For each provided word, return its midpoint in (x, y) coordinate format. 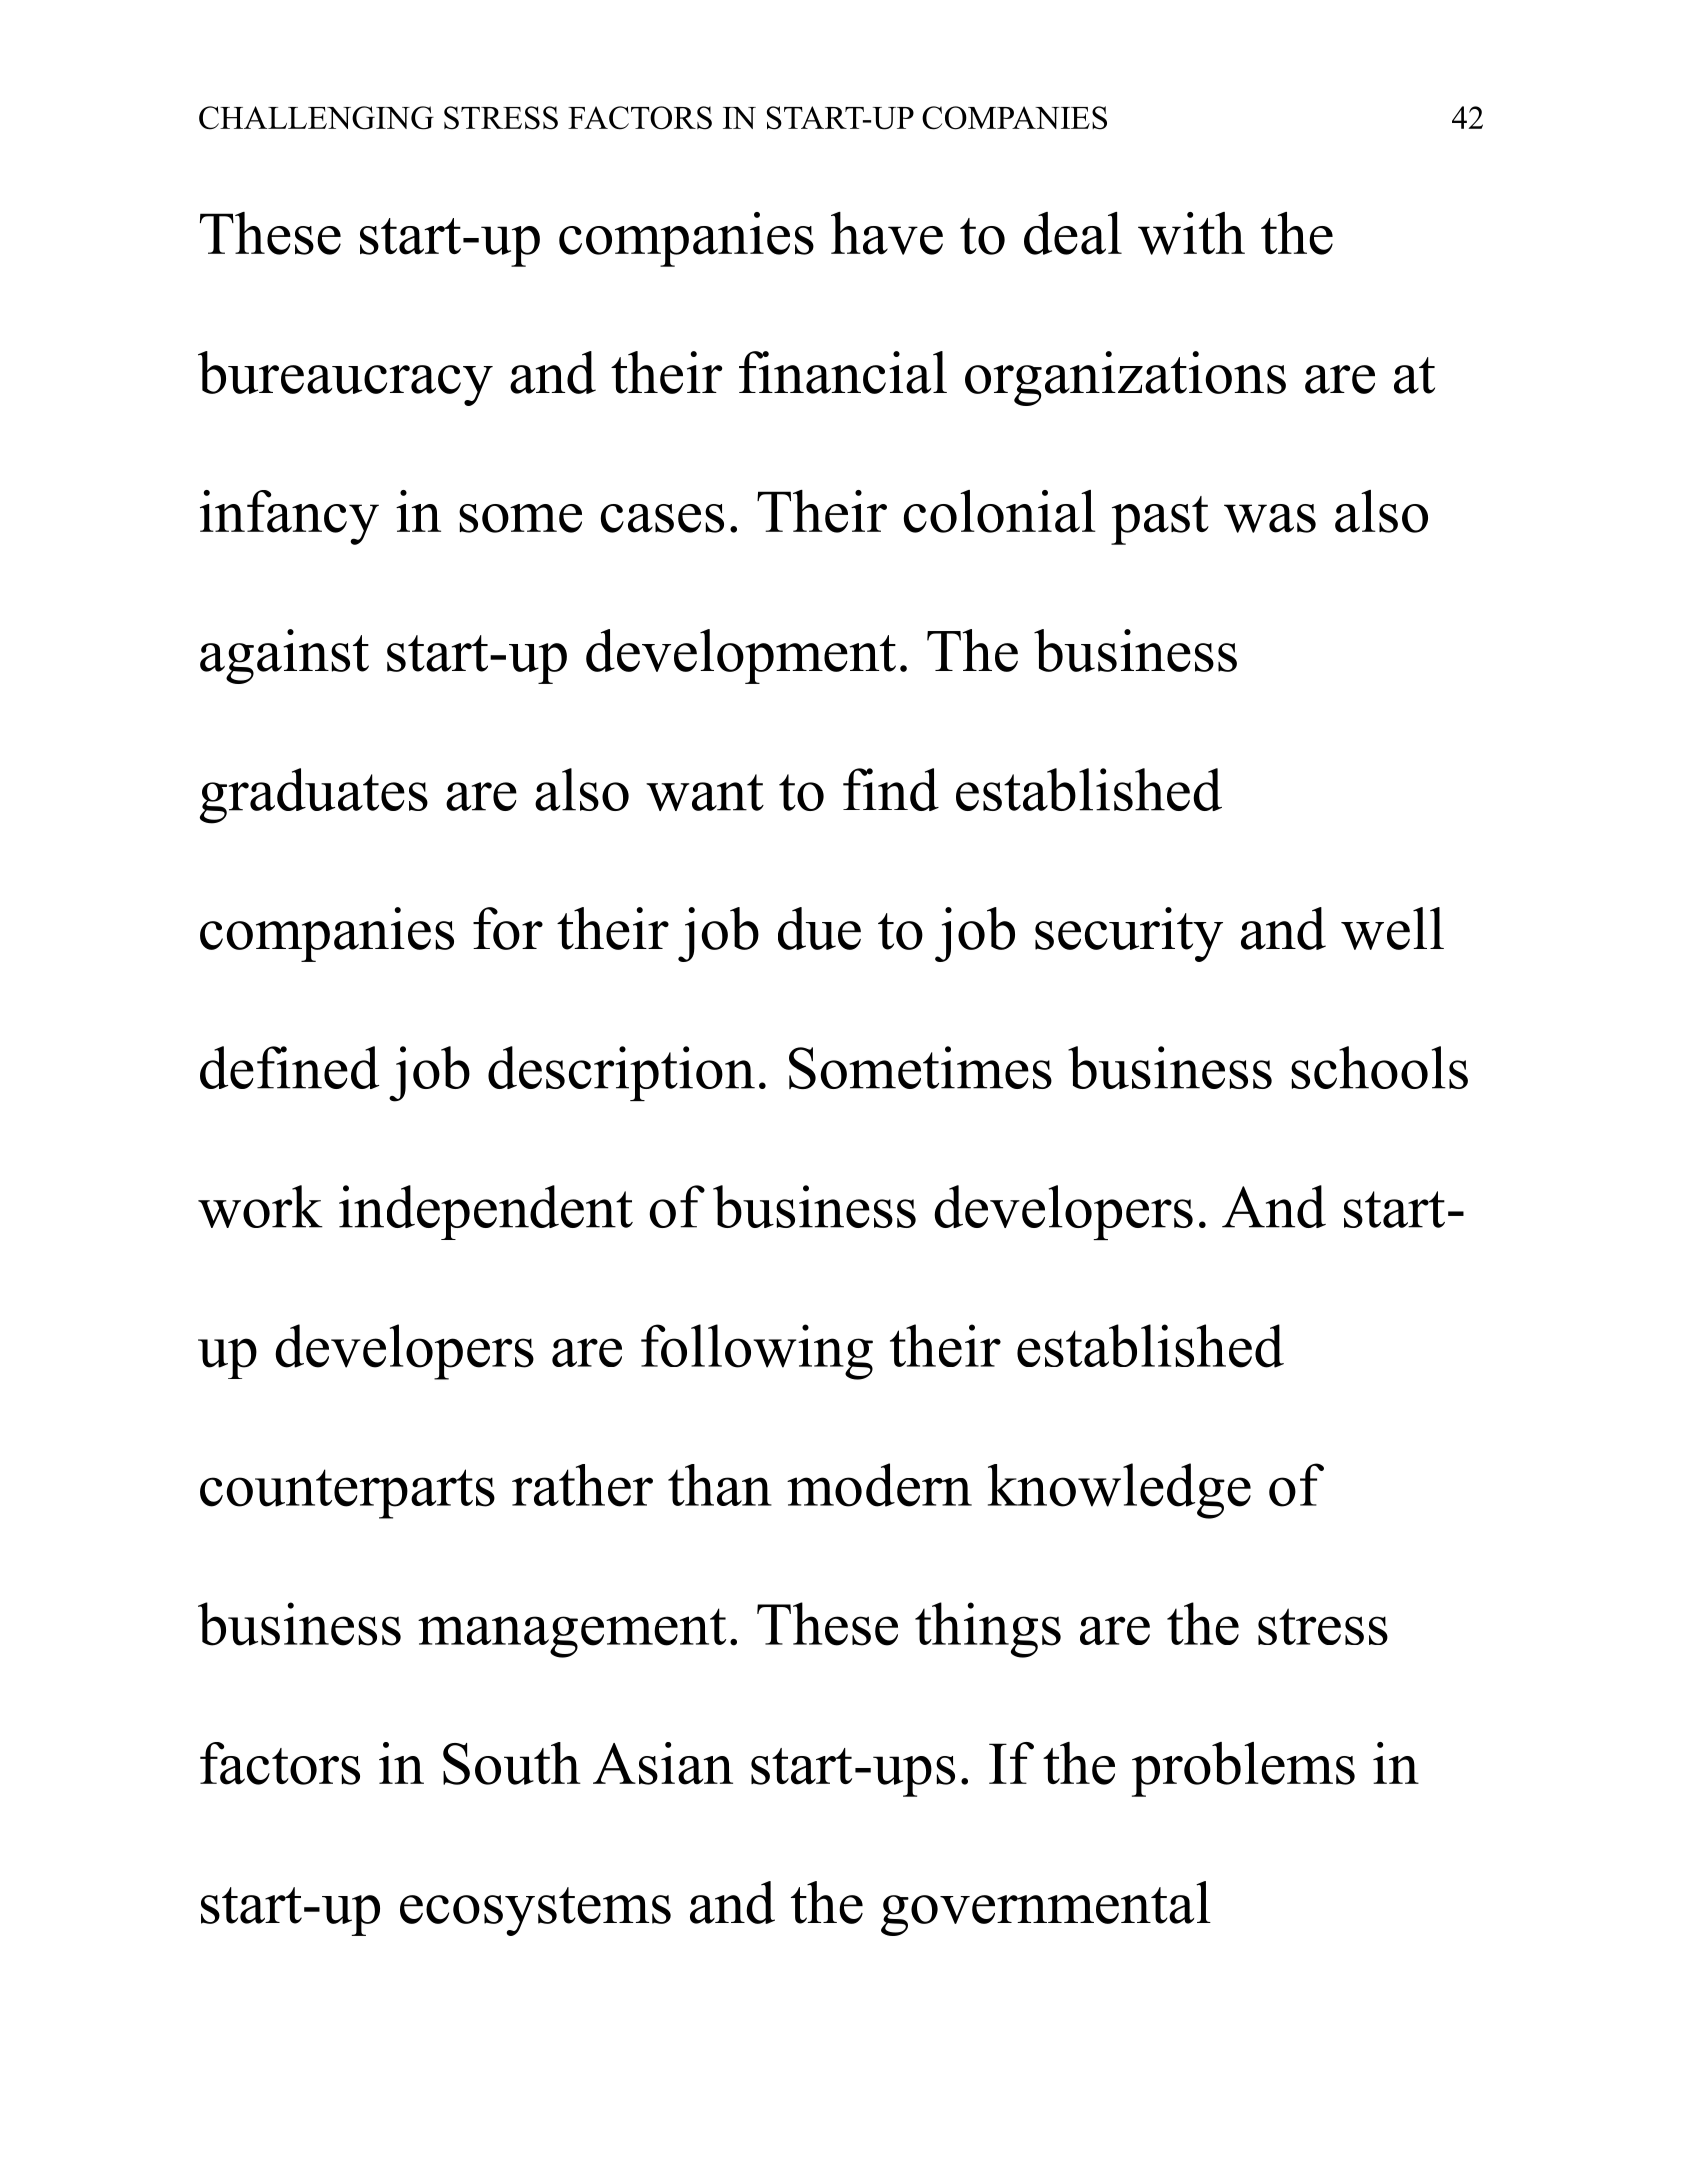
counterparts (347, 1494)
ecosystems (535, 1911)
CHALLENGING (316, 118)
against (284, 656)
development (741, 656)
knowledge (1119, 1491)
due (819, 928)
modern (879, 1485)
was (1270, 518)
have (887, 233)
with (1191, 233)
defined (289, 1067)
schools (1379, 1067)
